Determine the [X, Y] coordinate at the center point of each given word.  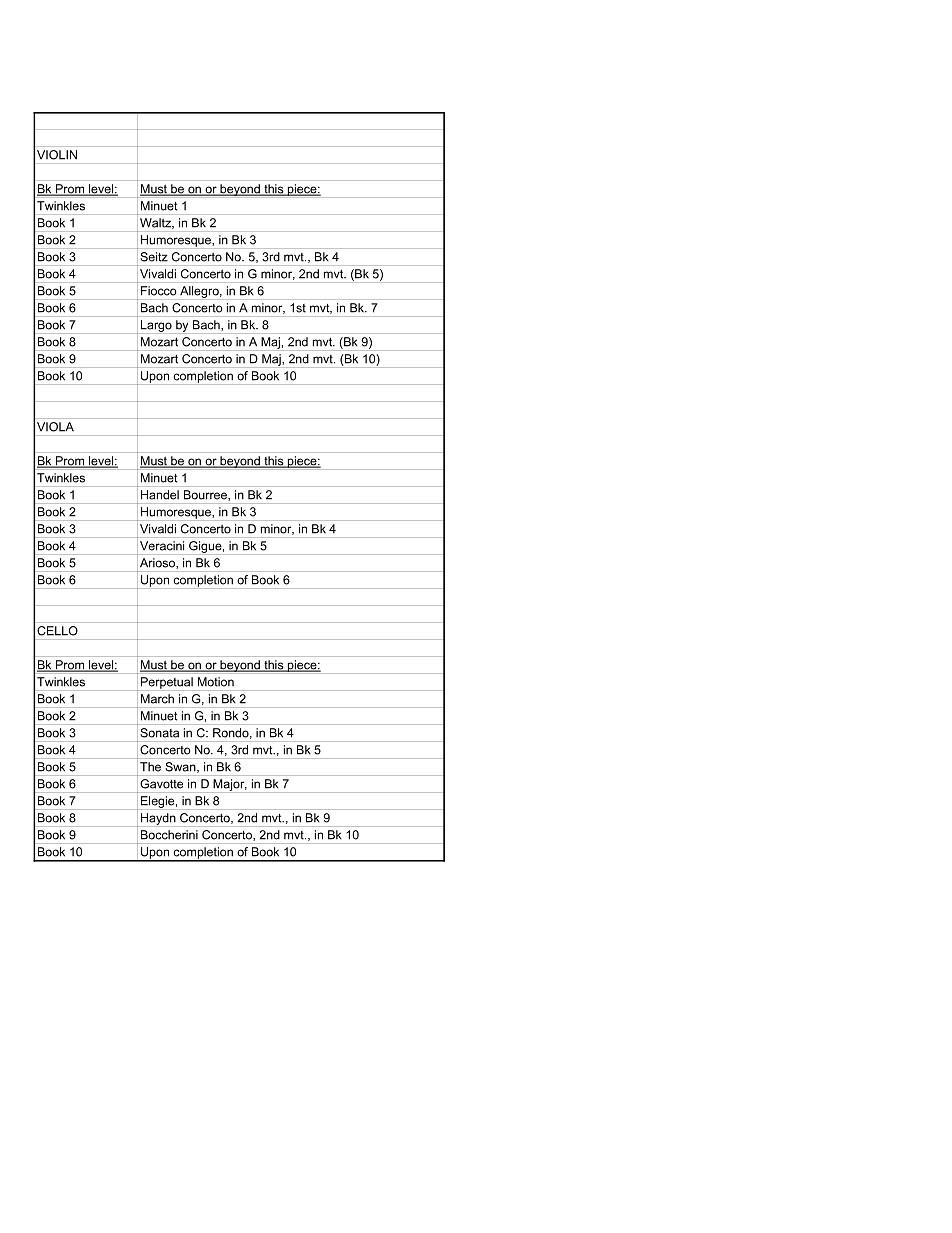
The [150, 767]
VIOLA [55, 427]
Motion [216, 682]
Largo [156, 326]
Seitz [154, 257]
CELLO [58, 631]
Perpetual [167, 683]
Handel [160, 495]
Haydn [158, 819]
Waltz [156, 223]
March [157, 699]
